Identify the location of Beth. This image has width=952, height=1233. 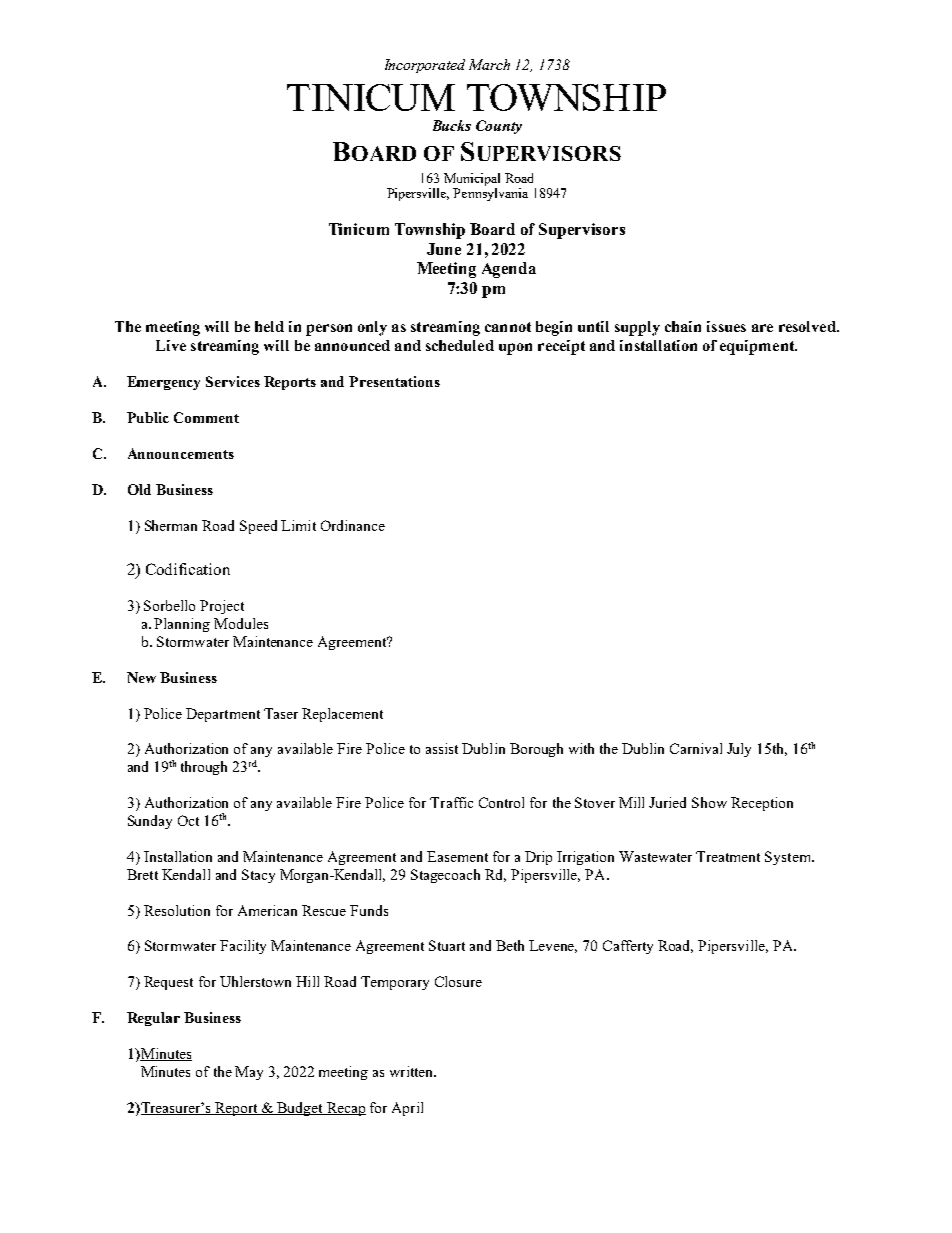
(510, 945).
